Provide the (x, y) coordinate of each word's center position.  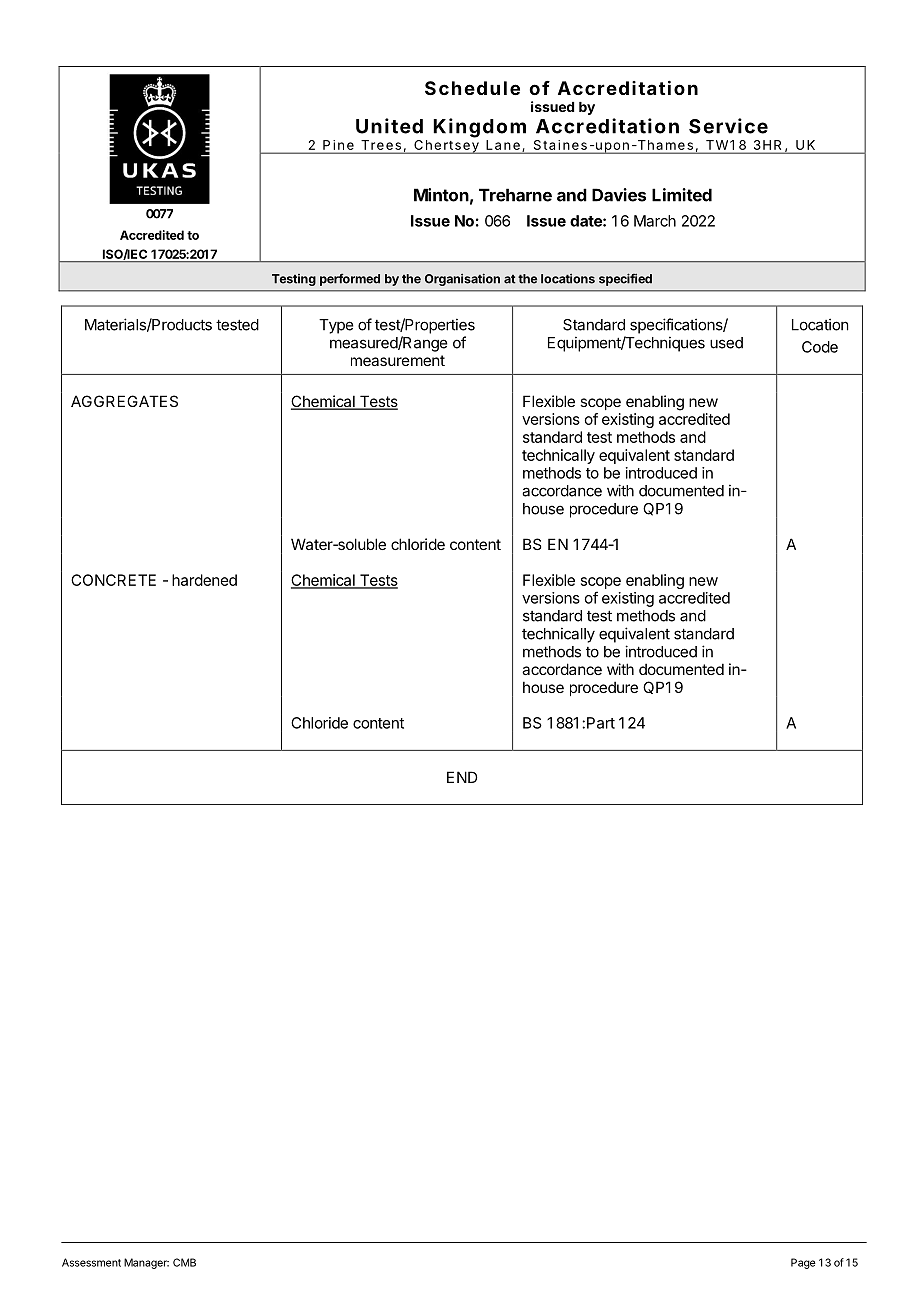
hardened (204, 580)
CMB (184, 1262)
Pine (338, 145)
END (462, 777)
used (726, 343)
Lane (503, 145)
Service (728, 126)
